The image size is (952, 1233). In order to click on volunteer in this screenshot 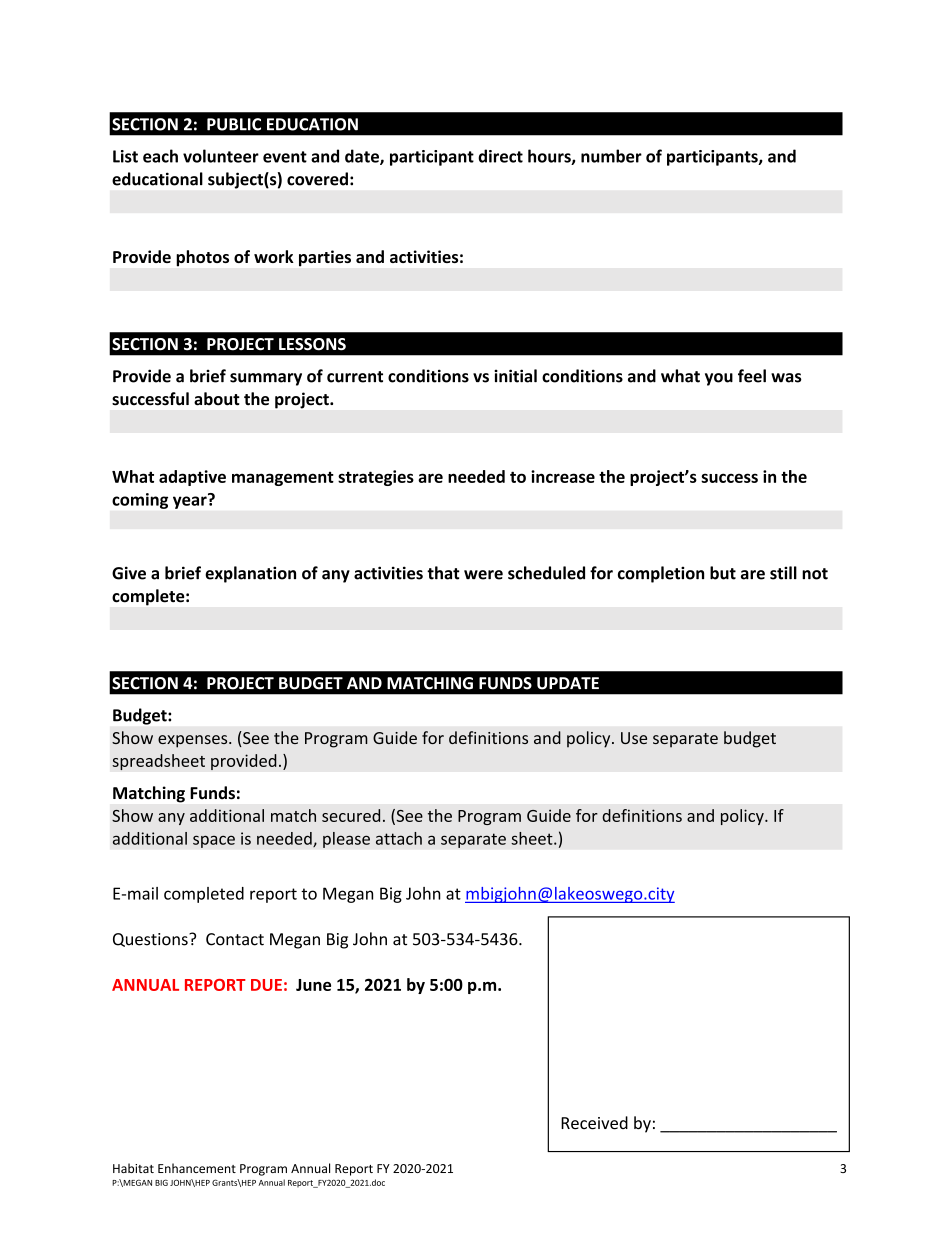, I will do `click(221, 156)`.
